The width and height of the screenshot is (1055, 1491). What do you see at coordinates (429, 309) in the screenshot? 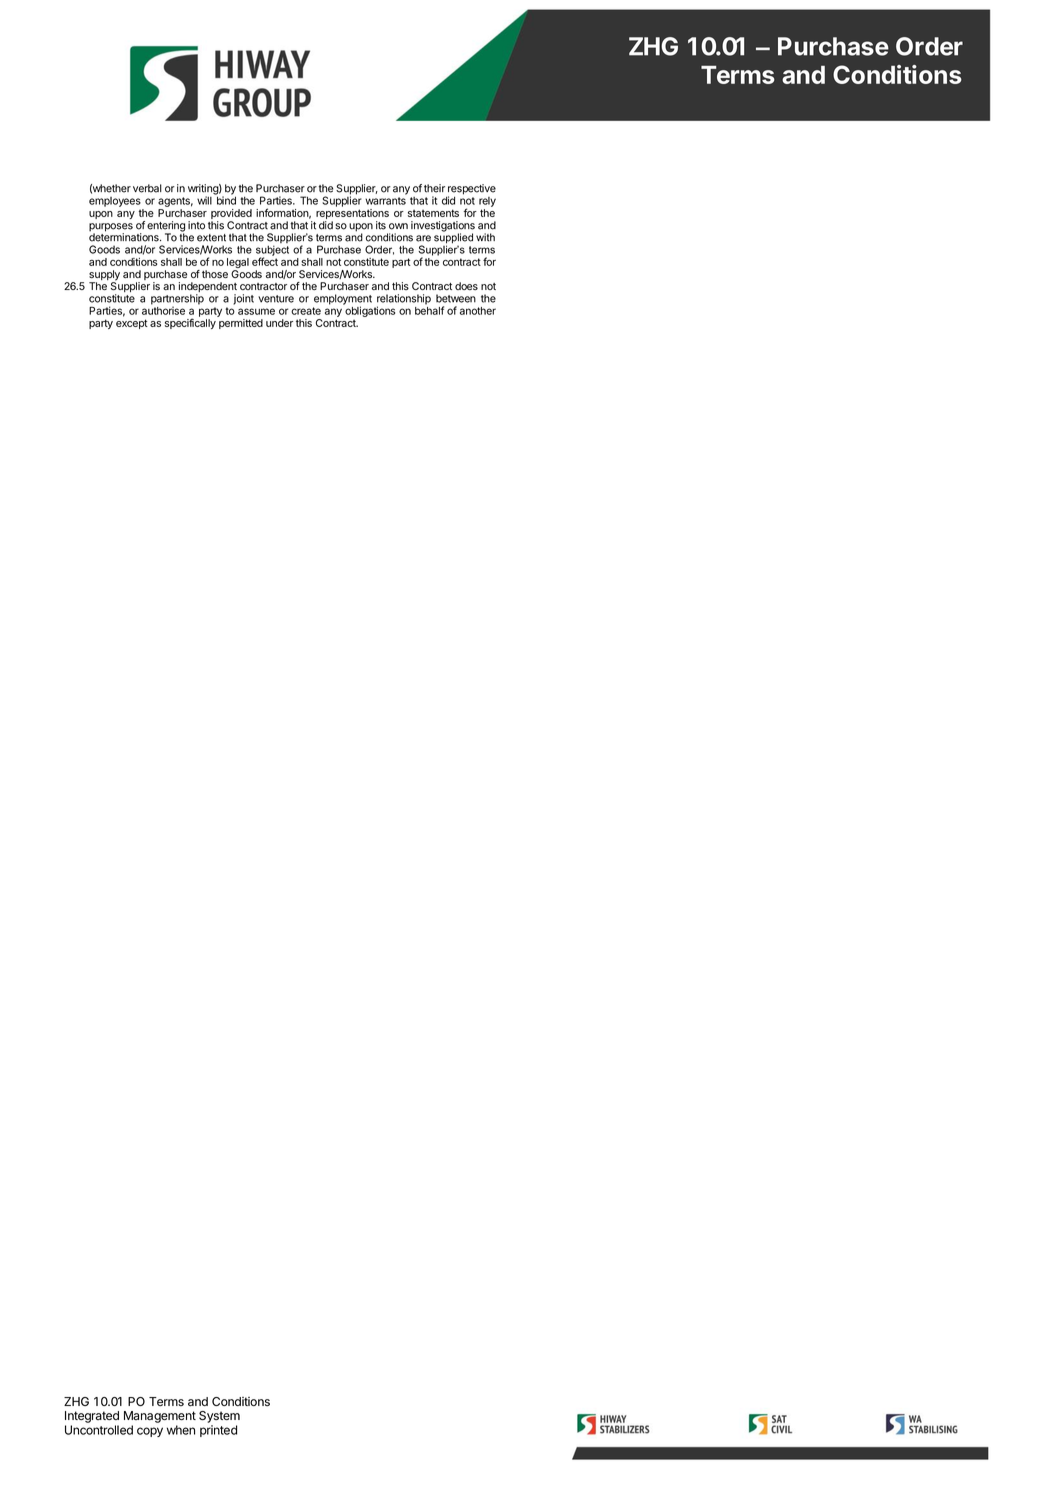
I see `behalf` at bounding box center [429, 309].
